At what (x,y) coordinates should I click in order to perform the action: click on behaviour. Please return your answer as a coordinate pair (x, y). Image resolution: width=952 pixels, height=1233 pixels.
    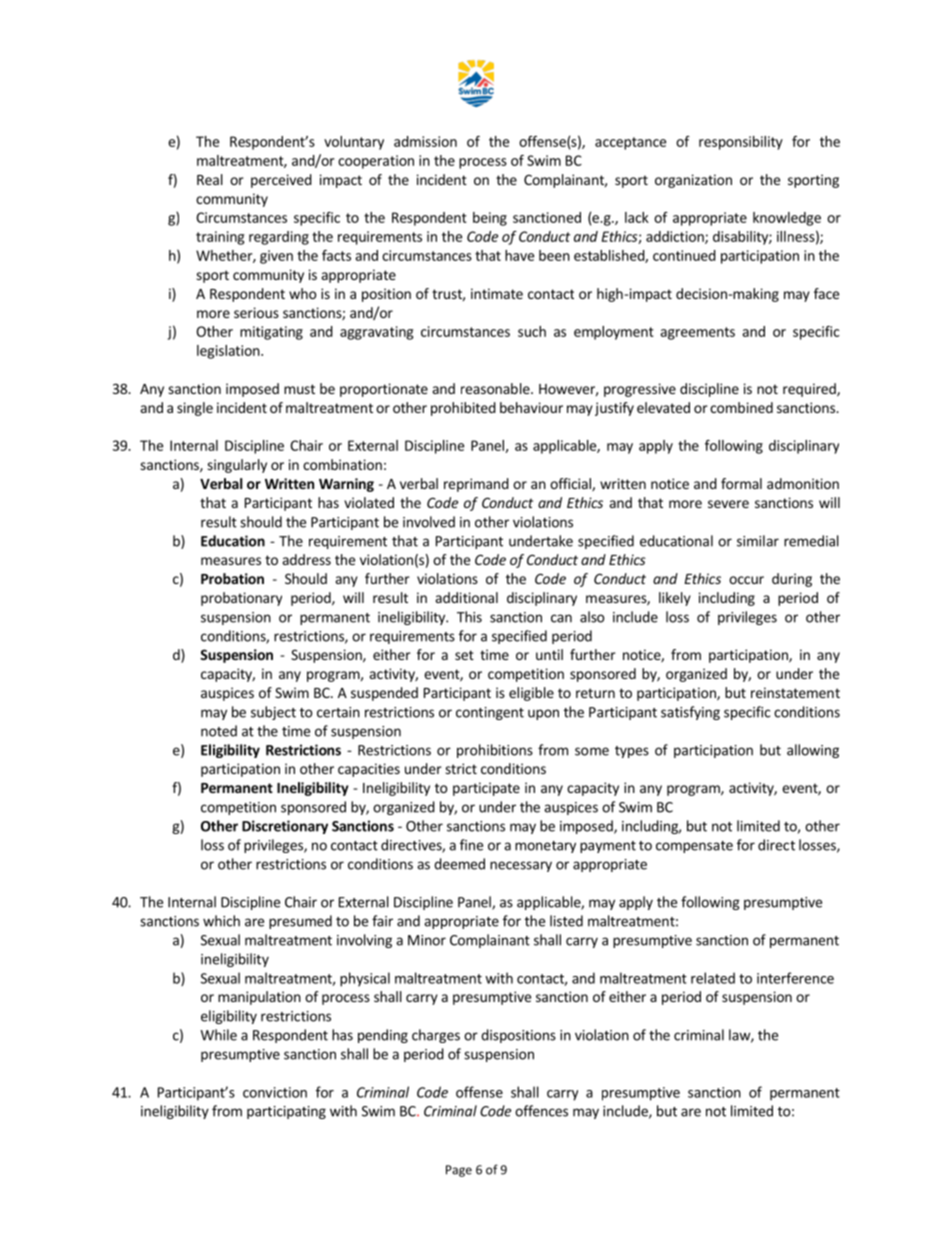
    Looking at the image, I should click on (531, 407).
